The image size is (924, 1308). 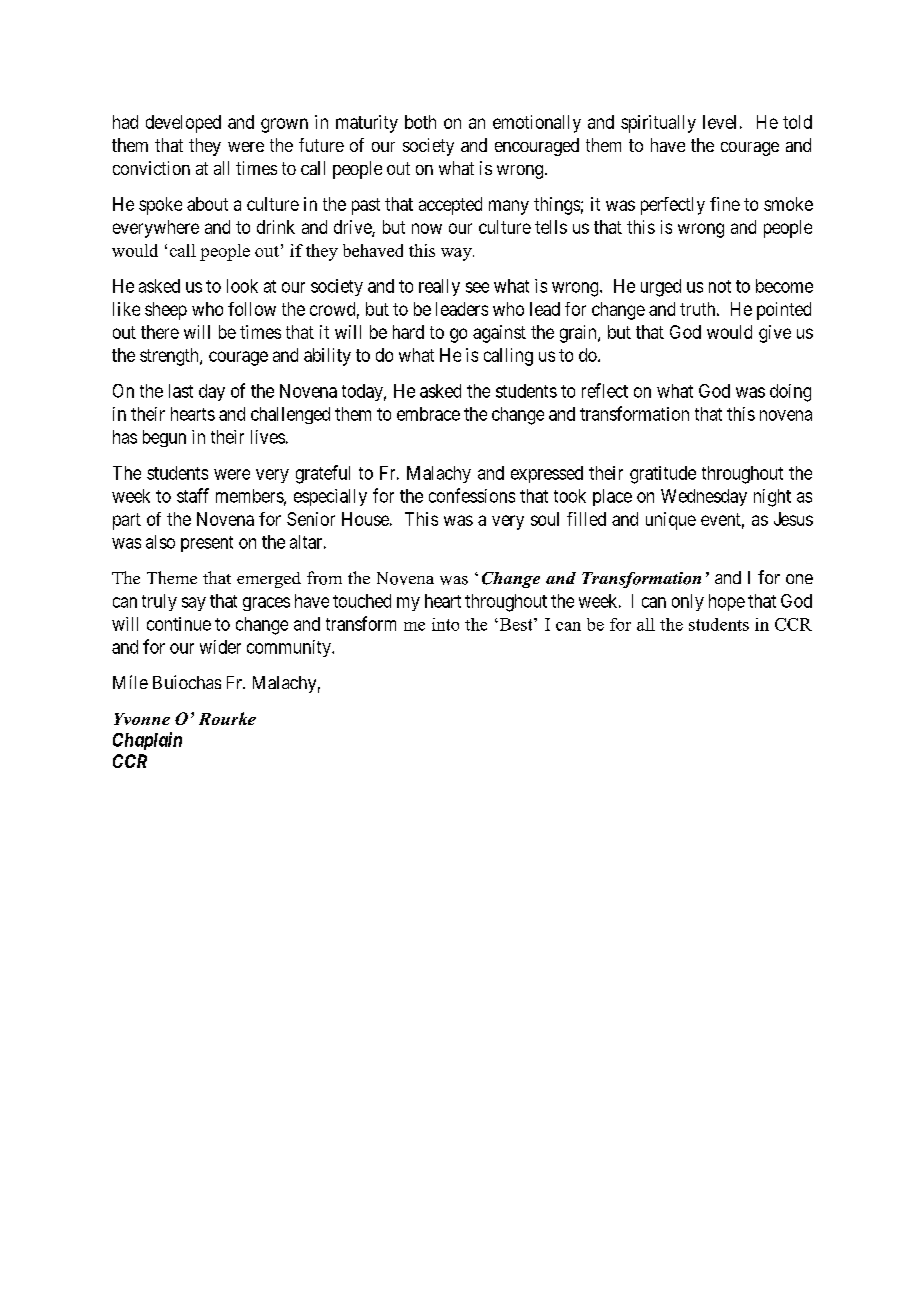 I want to click on level, so click(x=719, y=122).
